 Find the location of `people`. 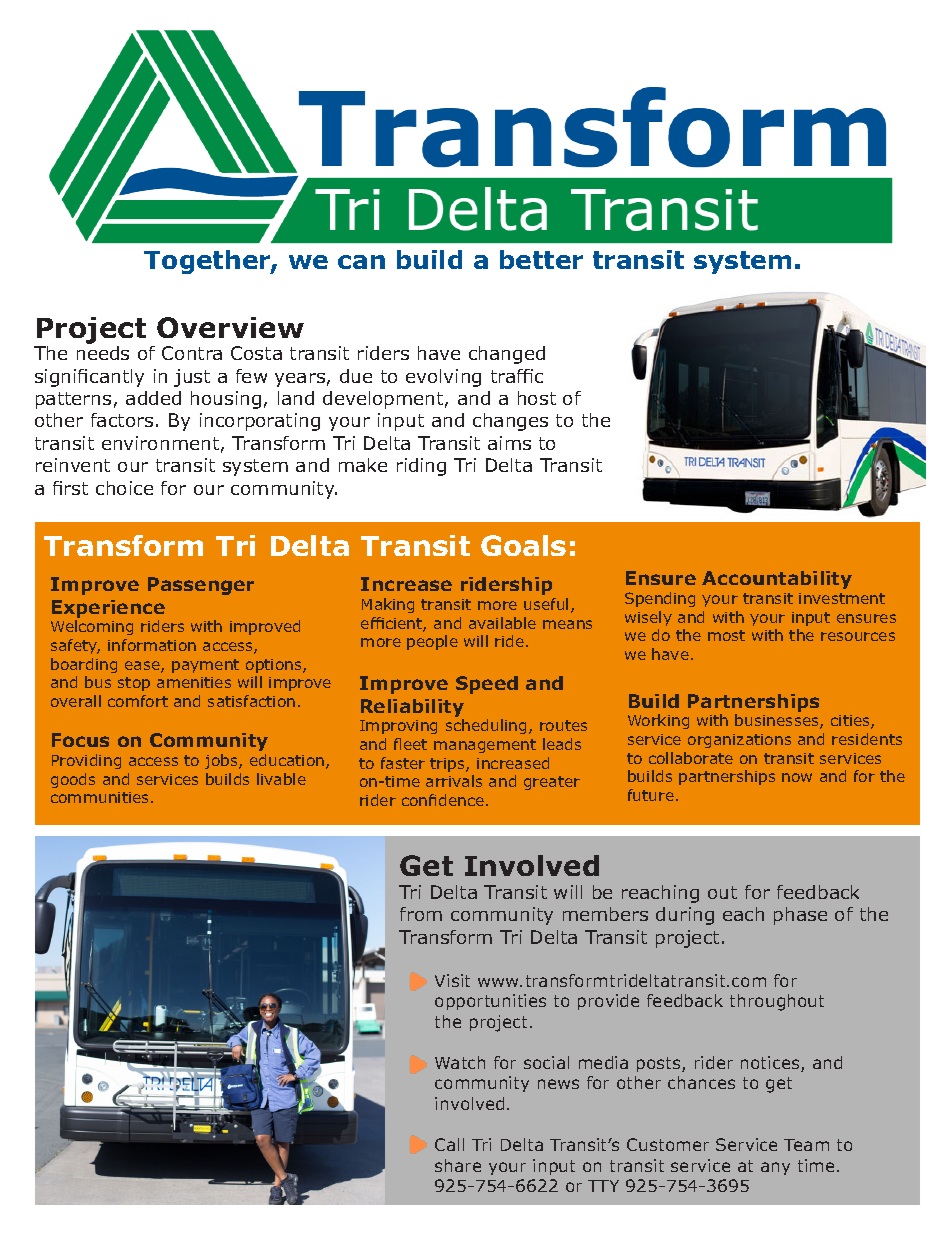

people is located at coordinates (432, 642).
